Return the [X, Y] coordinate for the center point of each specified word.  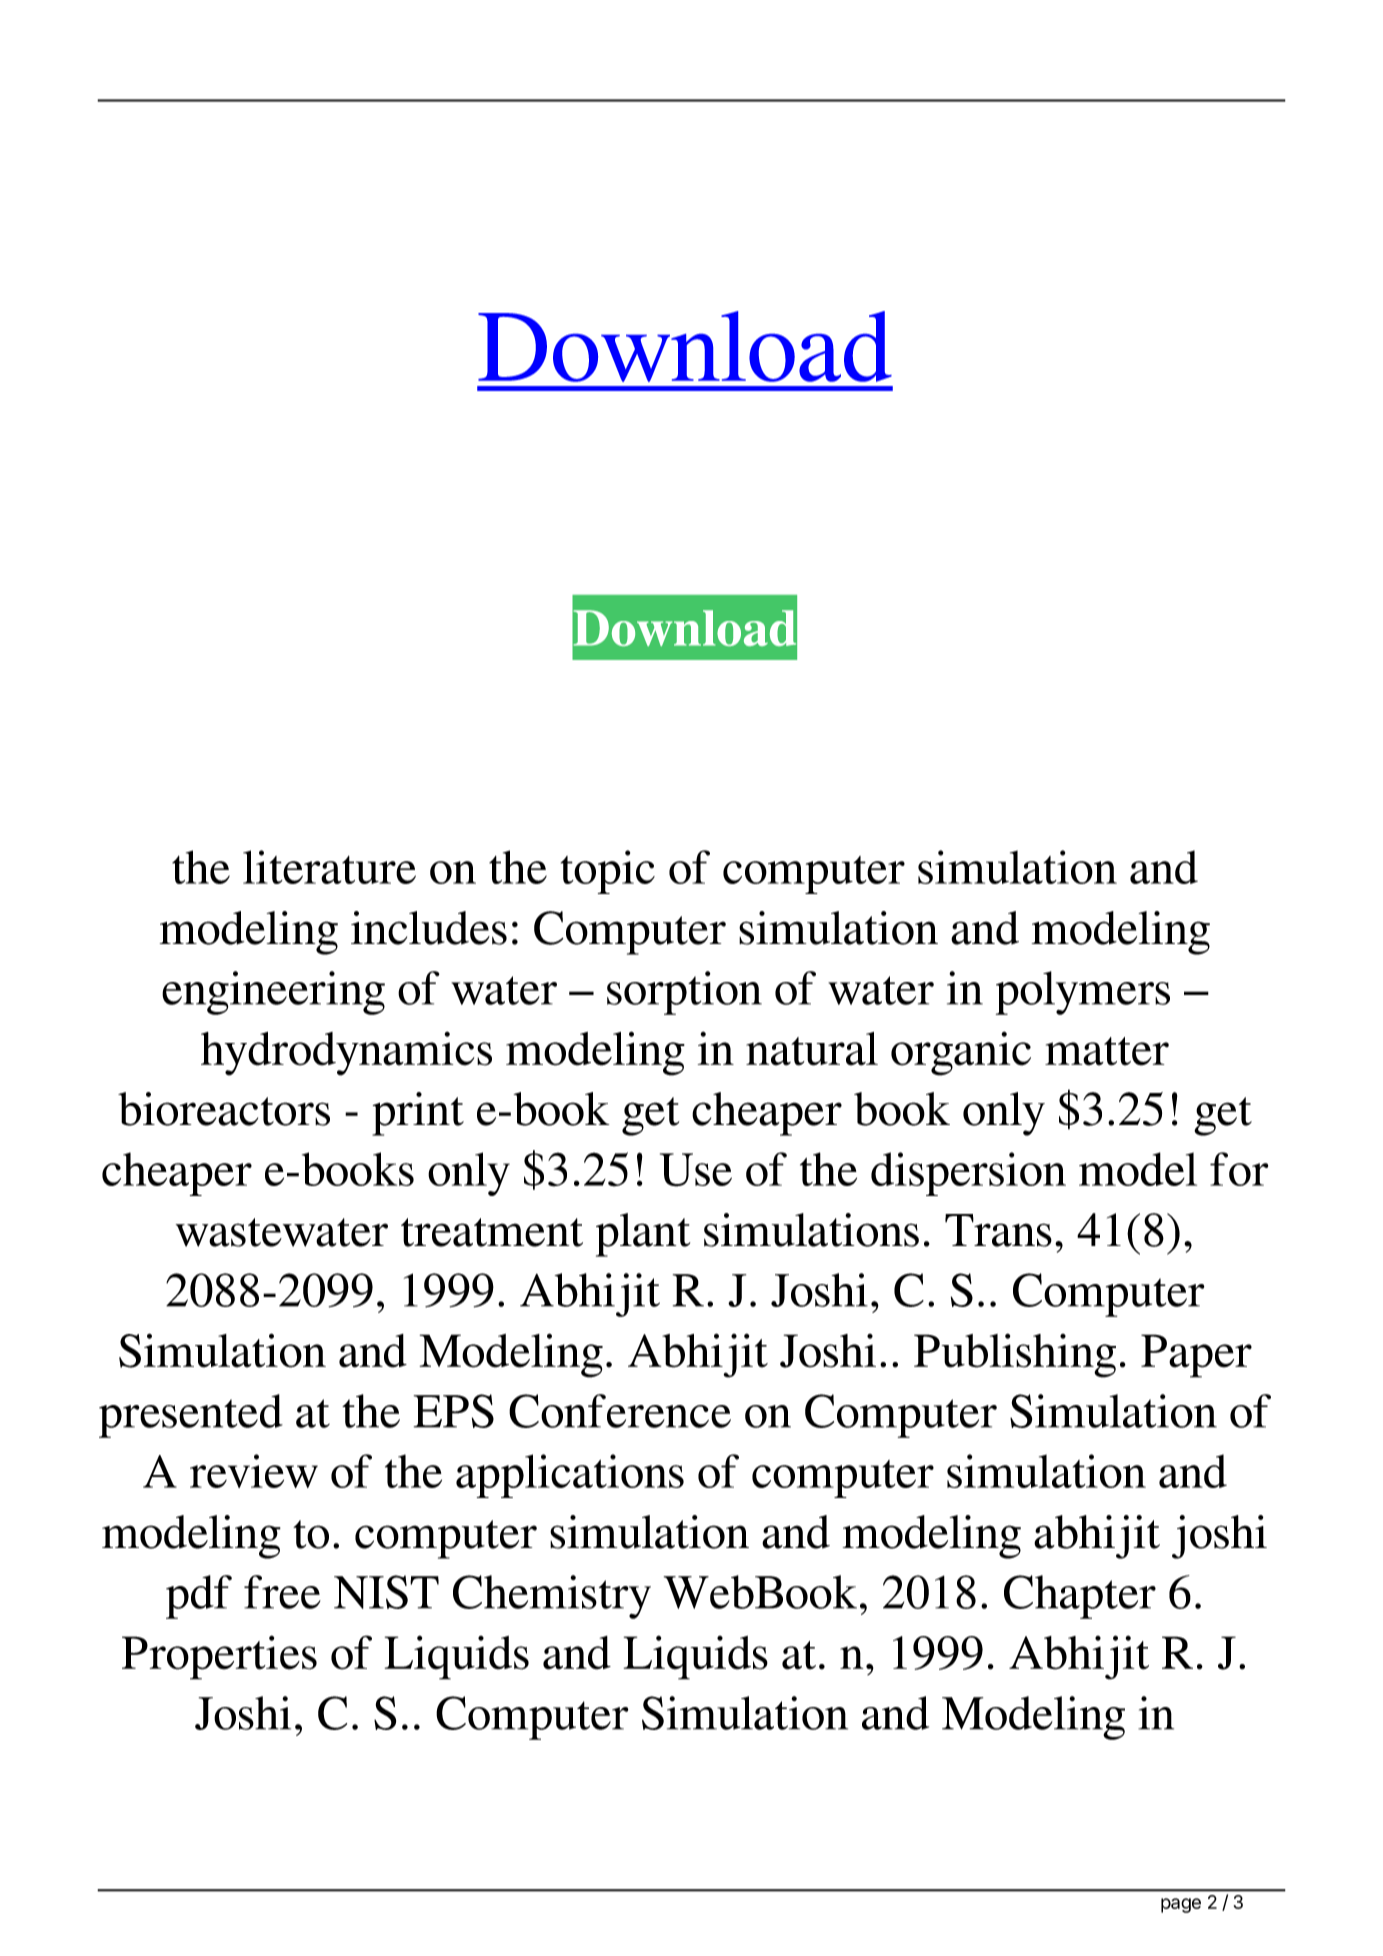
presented [191, 1416]
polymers [1083, 993]
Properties [219, 1657]
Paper [1196, 1356]
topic [608, 872]
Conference [620, 1411]
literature [329, 867]
